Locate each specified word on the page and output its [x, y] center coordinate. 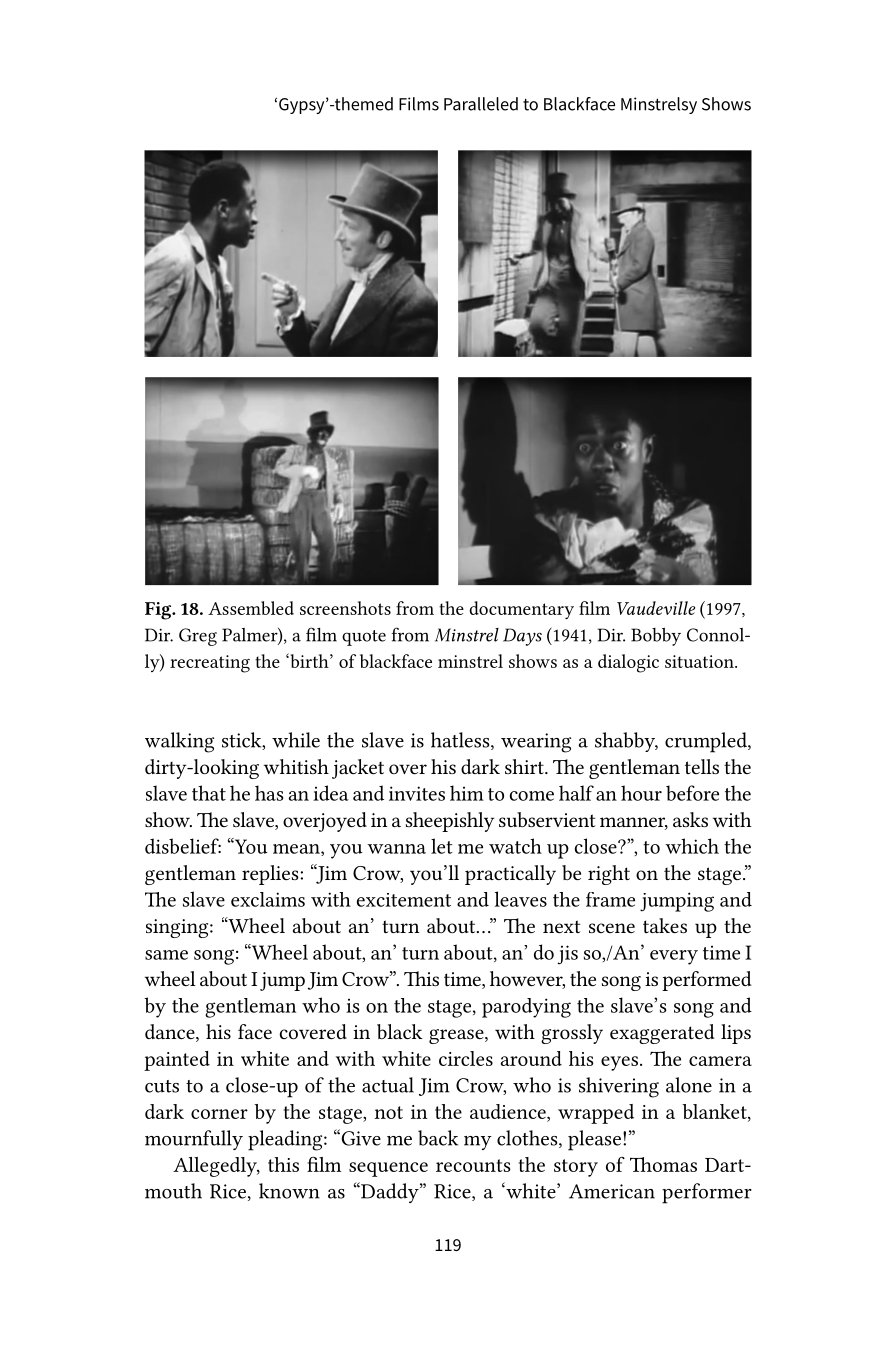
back [438, 1138]
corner [219, 1114]
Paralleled [481, 104]
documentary [521, 610]
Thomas [663, 1164]
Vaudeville [656, 608]
